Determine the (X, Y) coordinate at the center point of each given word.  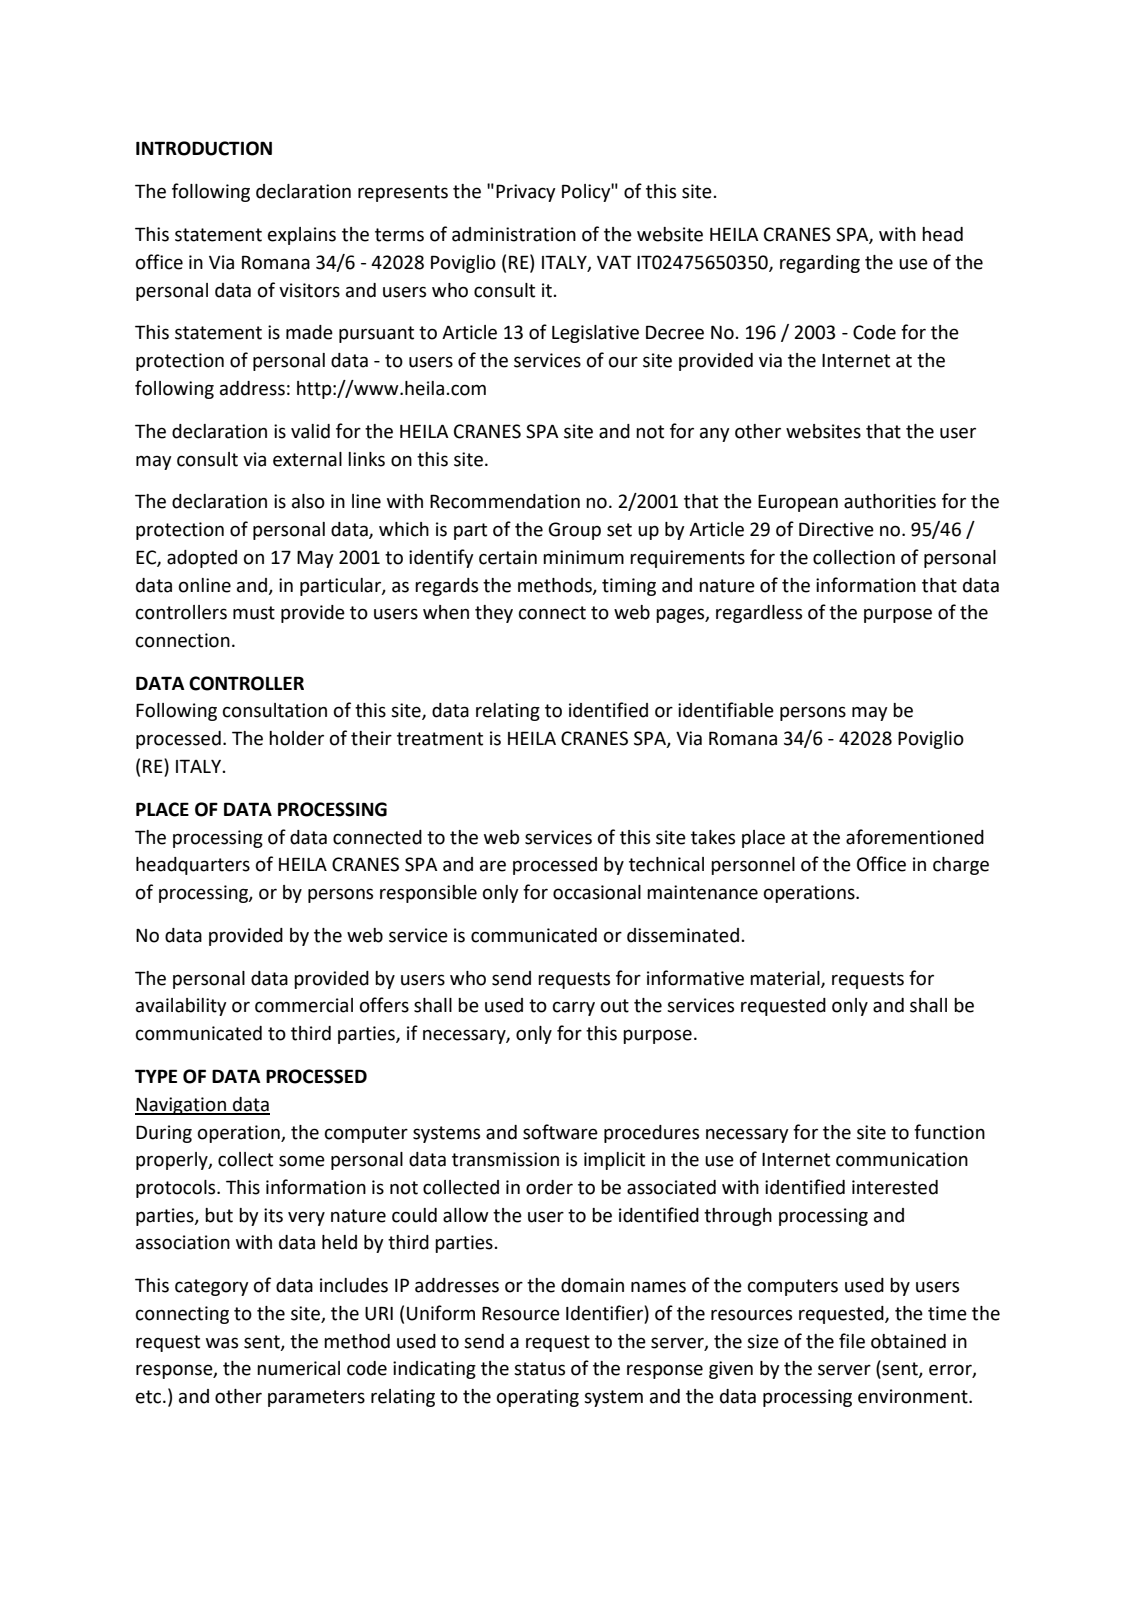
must (254, 613)
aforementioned (915, 837)
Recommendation (505, 501)
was (222, 1343)
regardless (759, 614)
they (494, 614)
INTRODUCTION (204, 148)
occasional (597, 892)
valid (310, 431)
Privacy (526, 193)
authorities (890, 501)
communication (902, 1159)
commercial (304, 1005)
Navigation (181, 1106)
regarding (820, 264)
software (560, 1132)
